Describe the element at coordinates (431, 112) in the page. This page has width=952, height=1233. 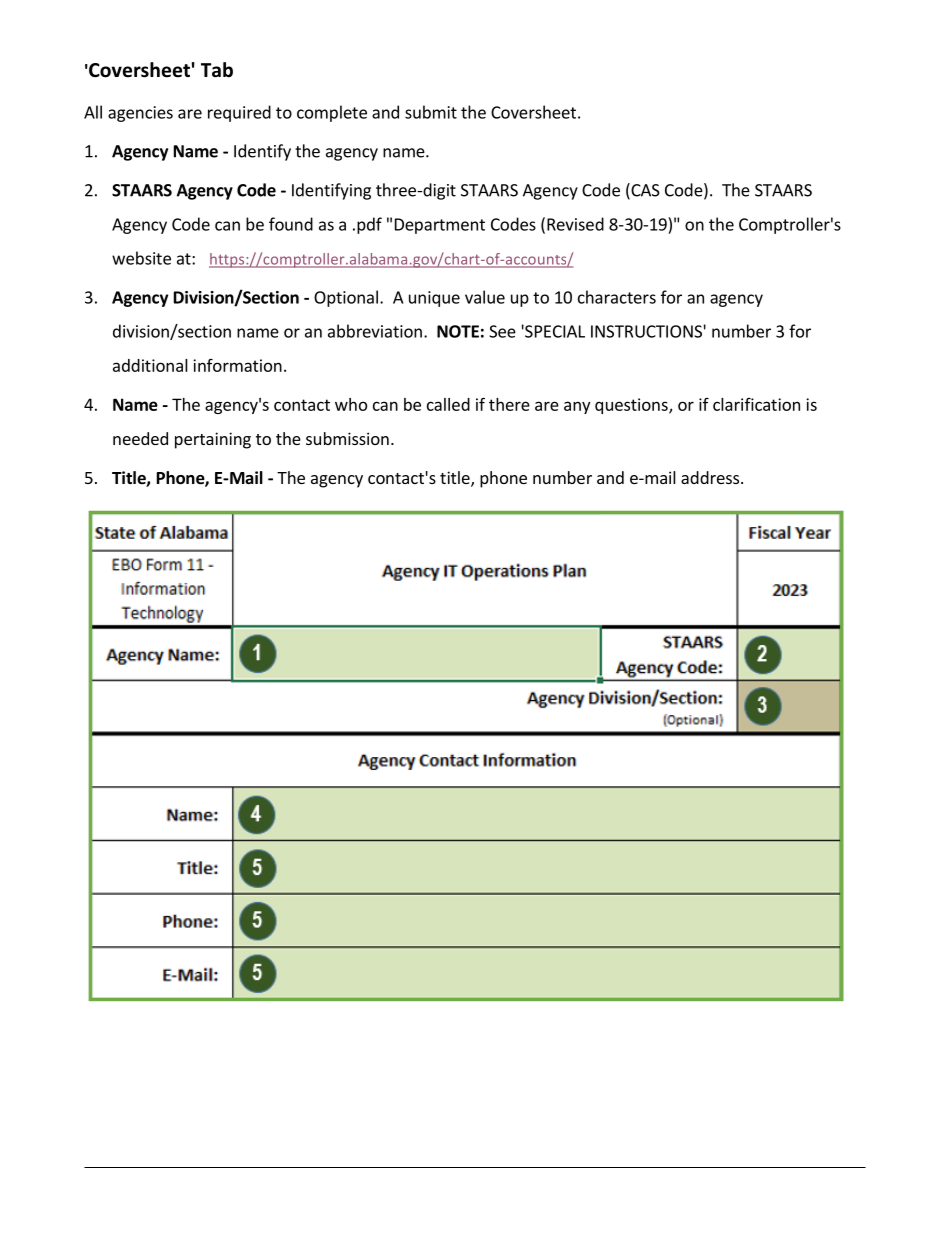
I see `submit` at that location.
